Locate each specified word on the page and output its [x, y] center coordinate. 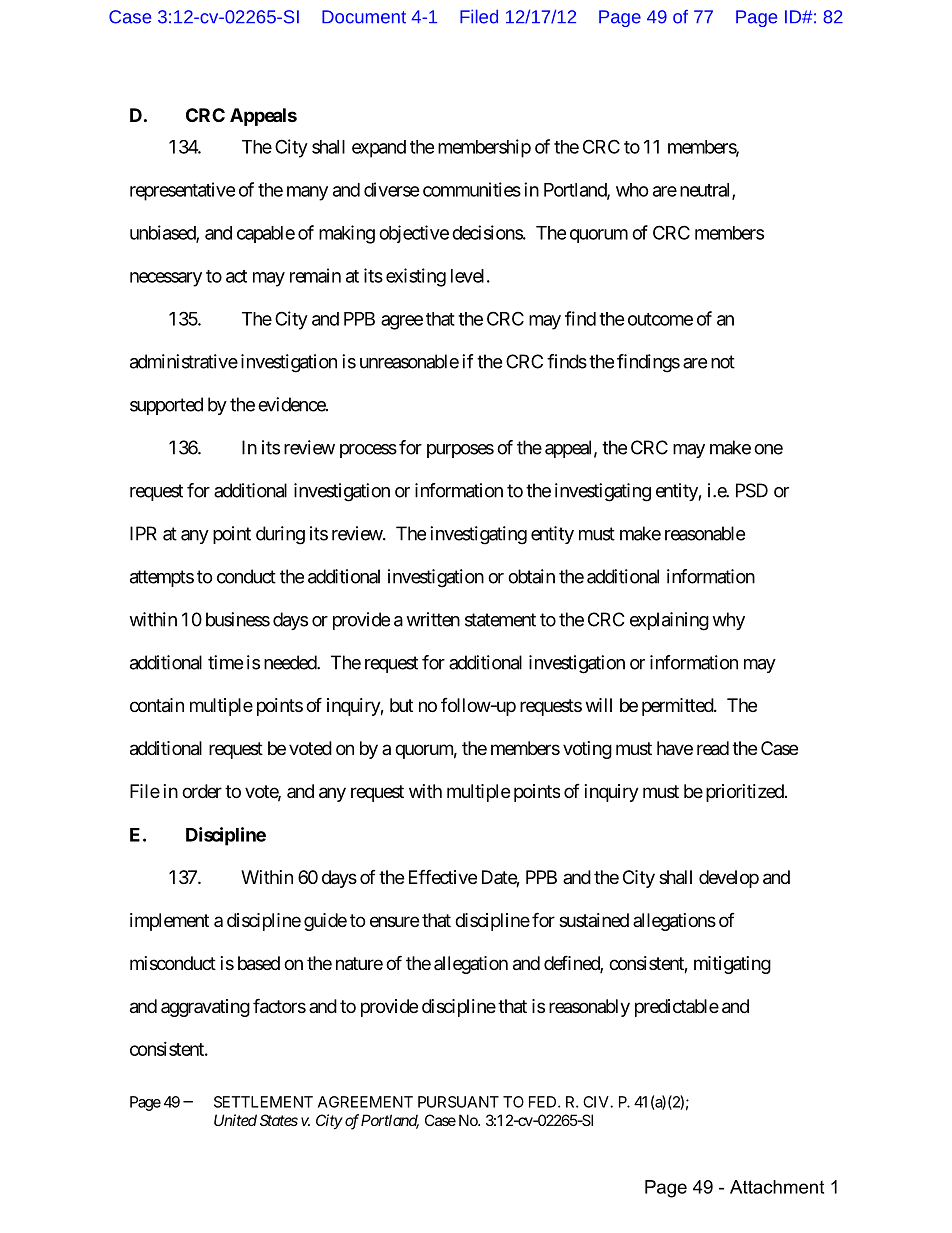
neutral [706, 191]
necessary [166, 279]
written [433, 619]
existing [416, 277]
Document [364, 17]
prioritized [745, 793]
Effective [443, 876]
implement [169, 922]
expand [379, 149]
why [728, 621]
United [235, 1120]
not [723, 362]
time [225, 662]
